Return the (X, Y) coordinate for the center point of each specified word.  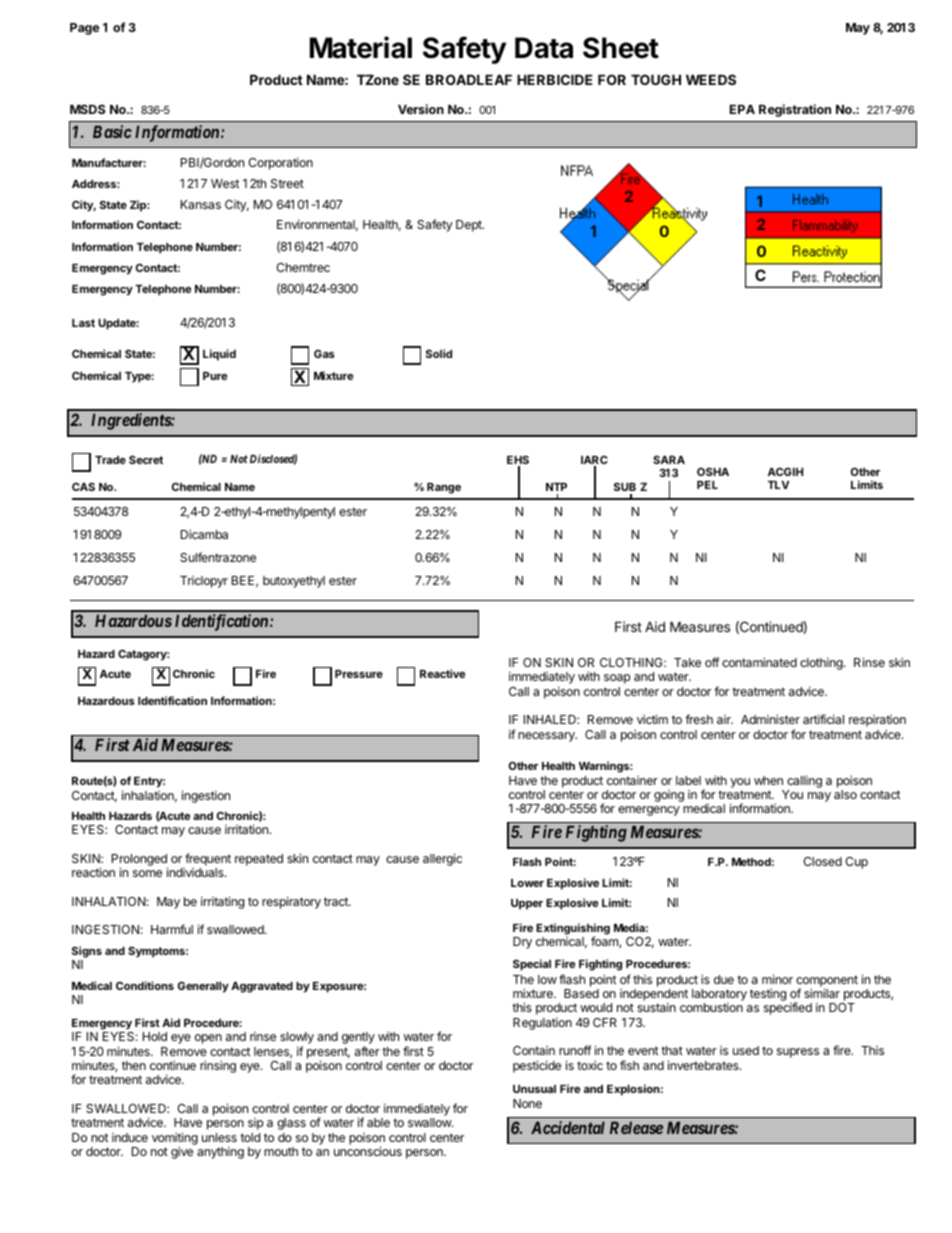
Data (544, 48)
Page (84, 29)
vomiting (175, 1139)
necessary (547, 737)
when (768, 780)
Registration (795, 110)
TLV (778, 485)
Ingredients (131, 421)
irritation (246, 829)
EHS (518, 461)
